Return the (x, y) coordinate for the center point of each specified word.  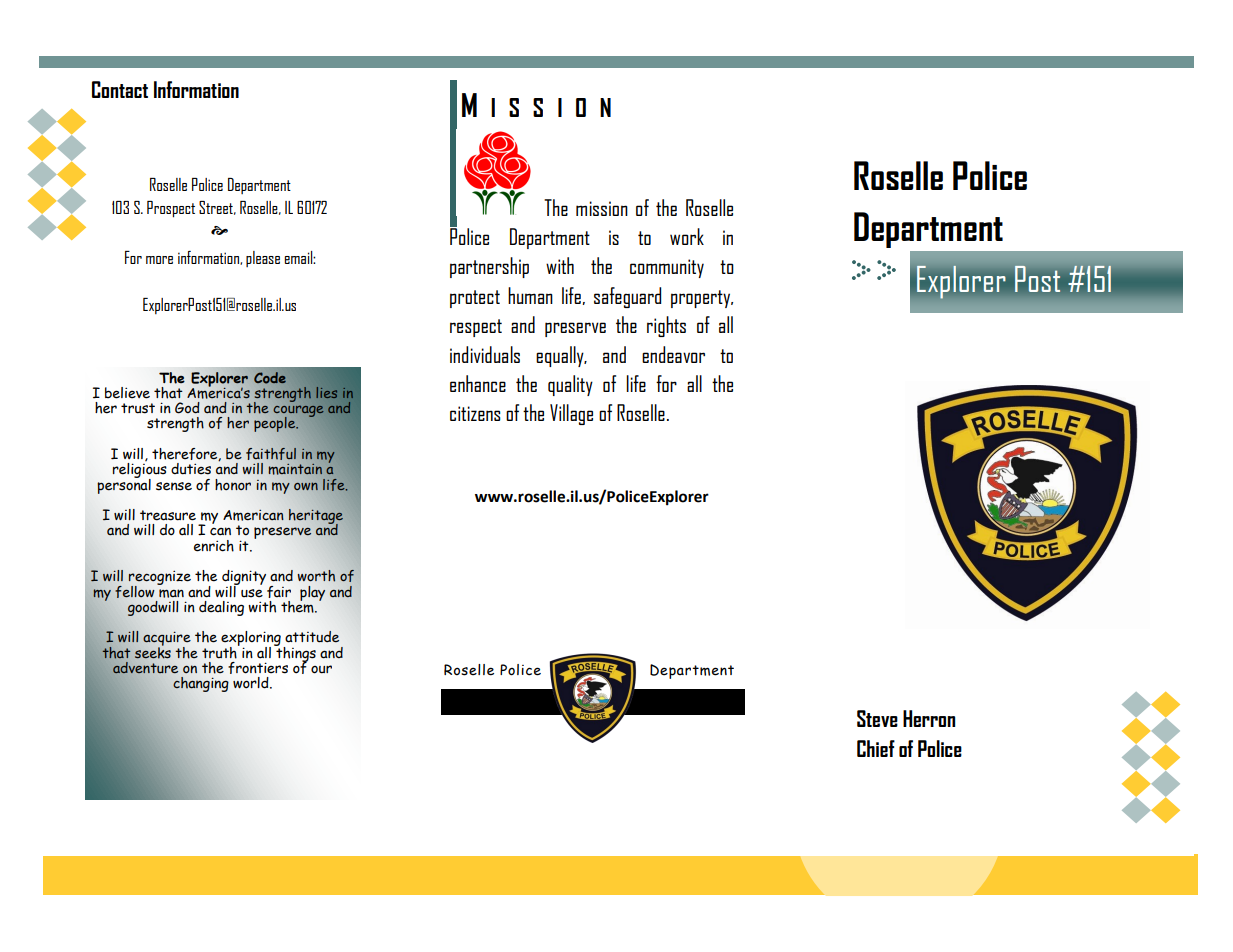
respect (476, 328)
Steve (877, 718)
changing (201, 684)
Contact (120, 89)
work (687, 236)
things (295, 654)
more (159, 260)
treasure (168, 515)
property (702, 299)
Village (571, 414)
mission (602, 208)
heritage (316, 517)
